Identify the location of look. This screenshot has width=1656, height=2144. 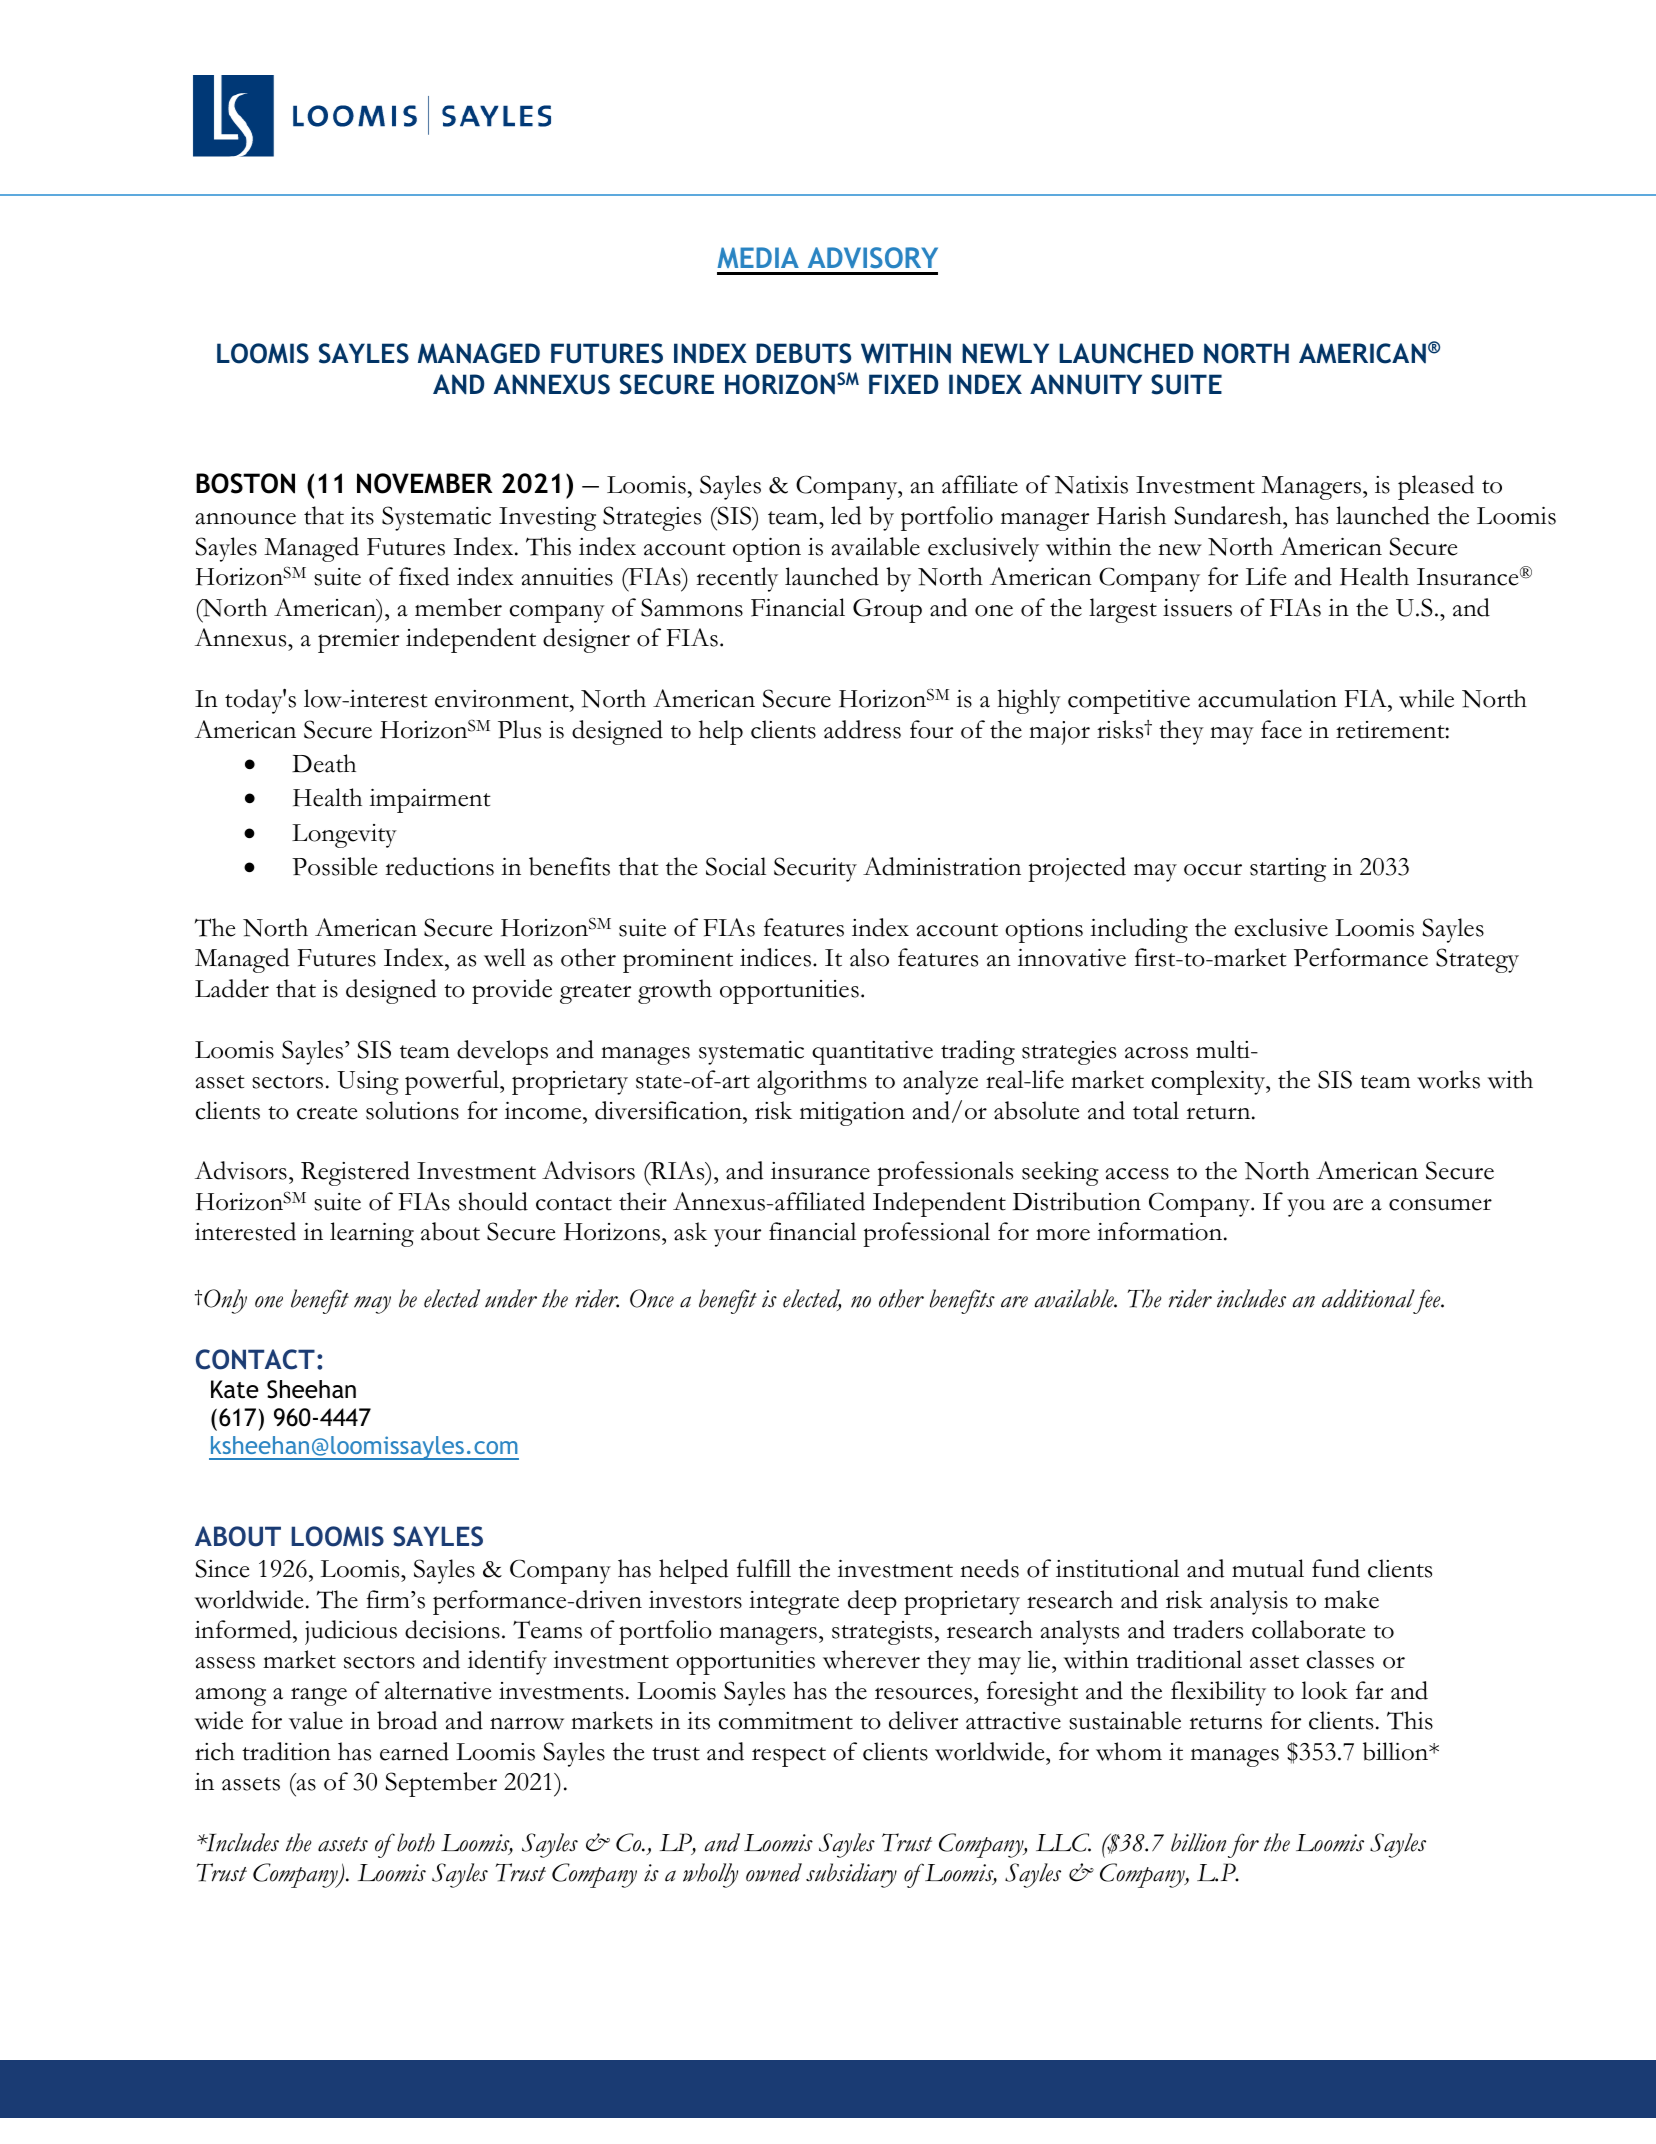
(1324, 1690).
